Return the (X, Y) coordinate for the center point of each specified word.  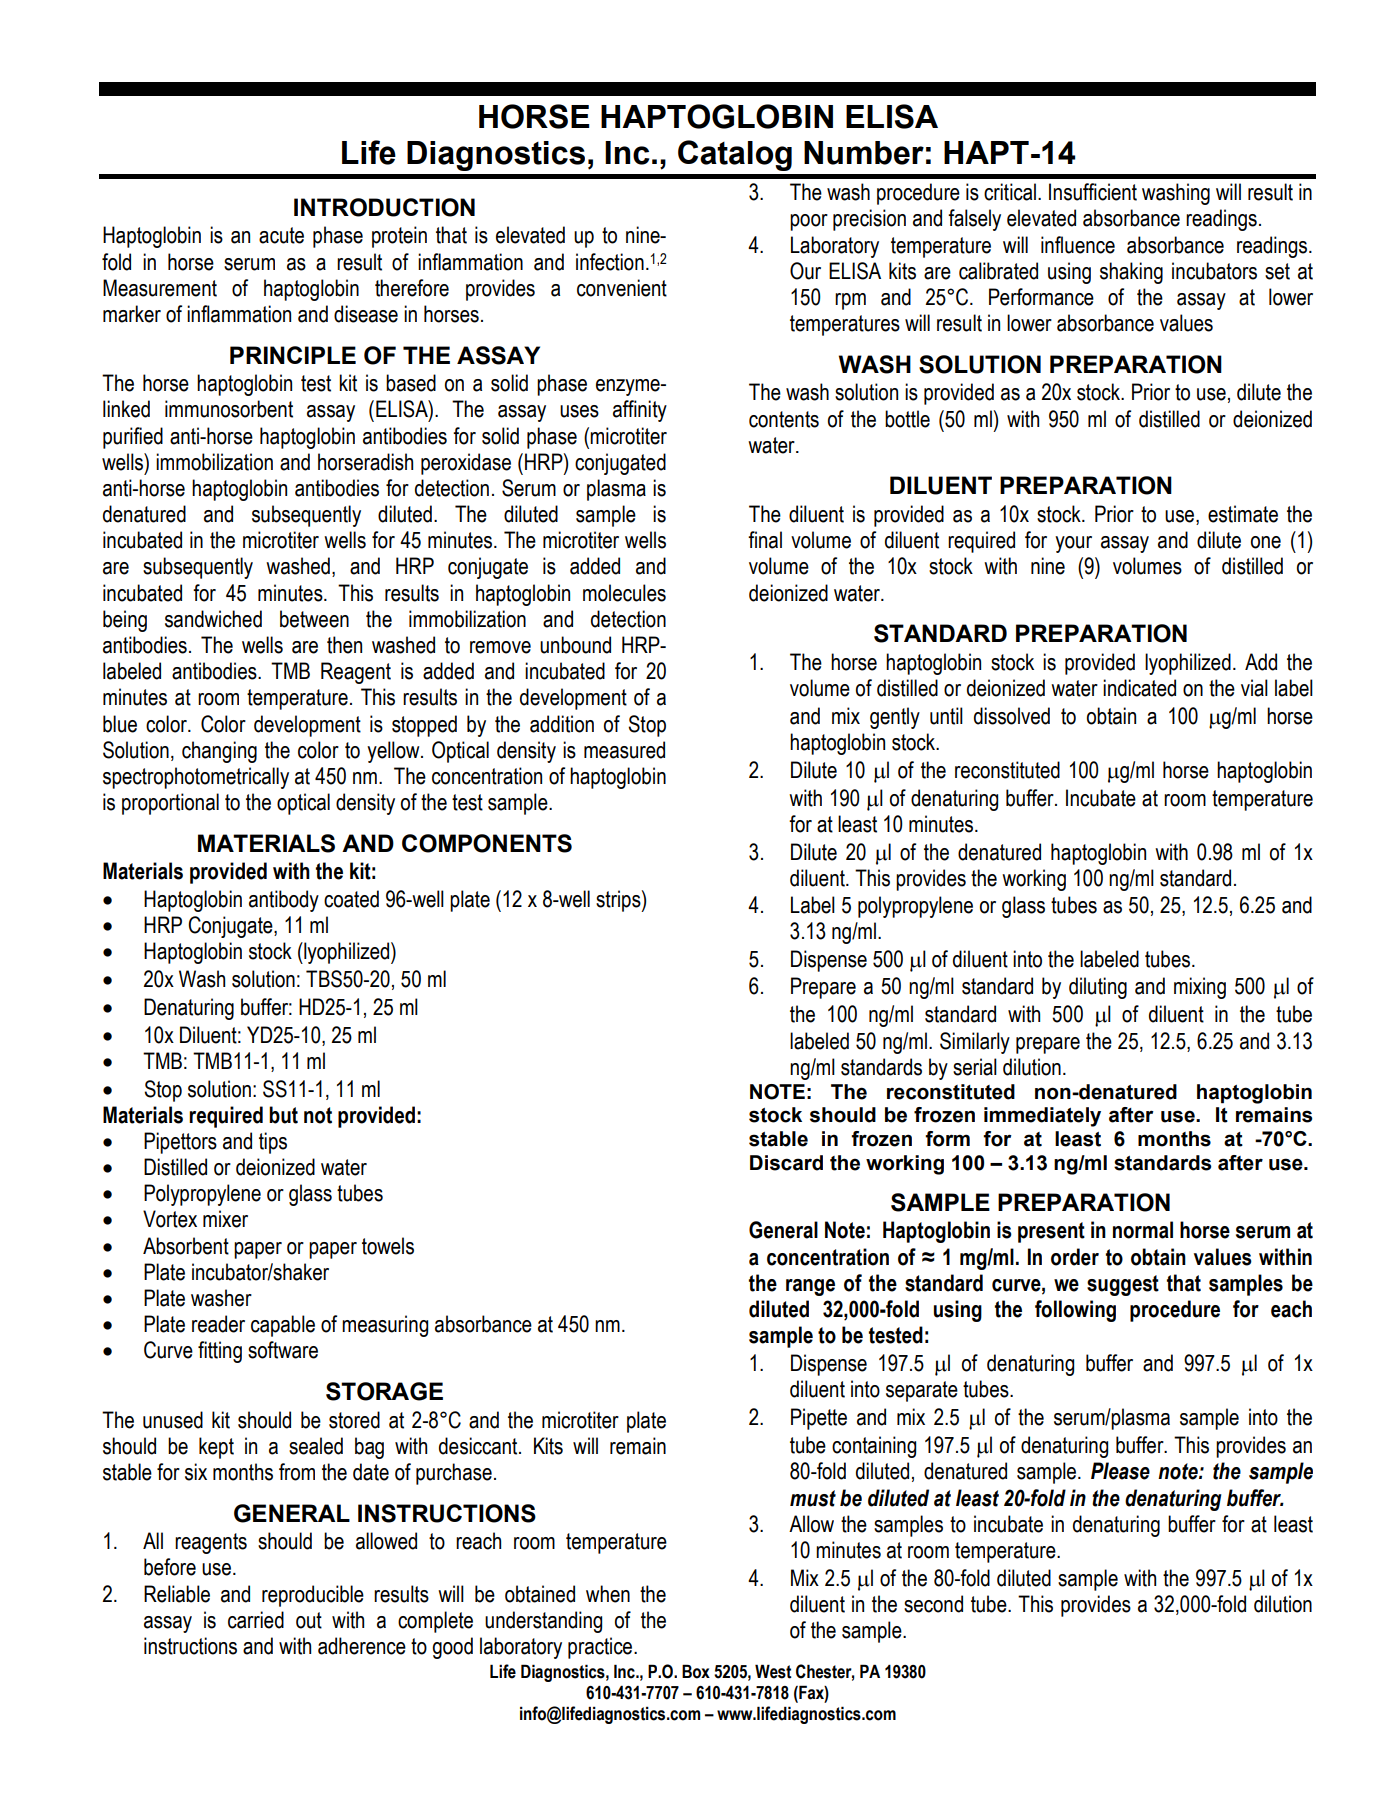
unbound (575, 645)
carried (256, 1620)
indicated (1139, 688)
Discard (786, 1163)
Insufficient (1093, 192)
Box (696, 1671)
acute (281, 235)
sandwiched (213, 619)
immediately (1042, 1117)
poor (809, 222)
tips (273, 1143)
